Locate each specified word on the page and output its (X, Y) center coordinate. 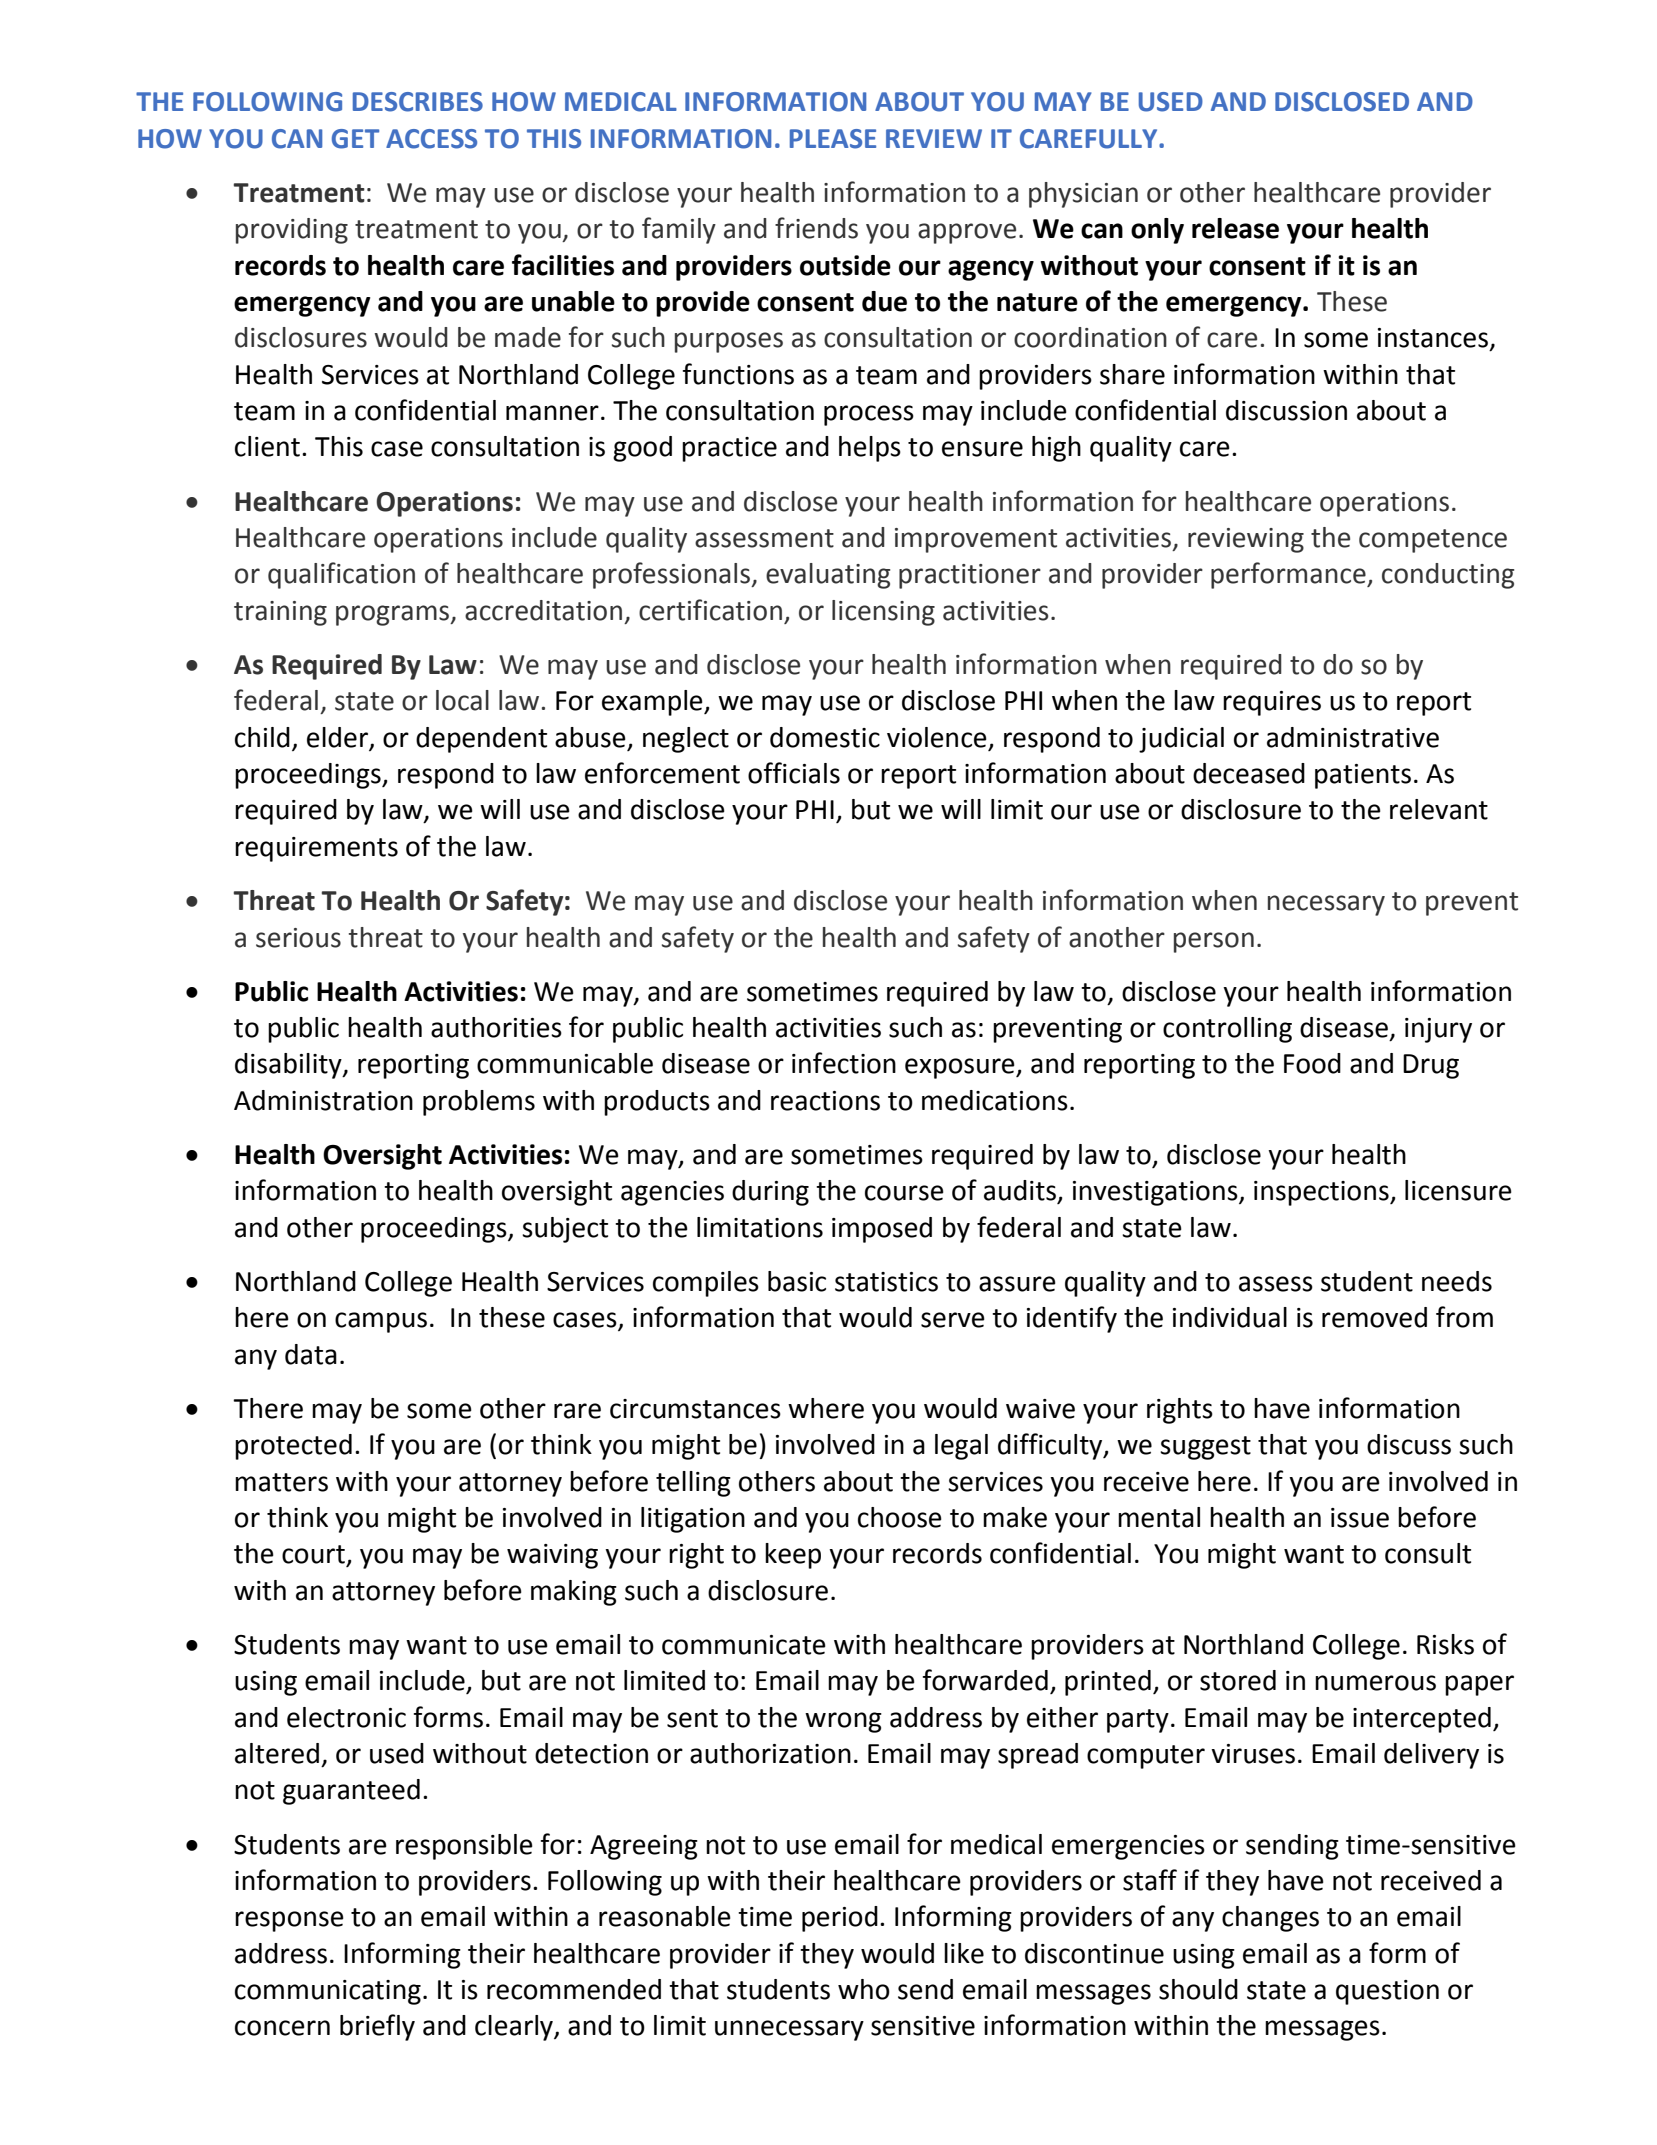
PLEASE (833, 139)
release (1235, 228)
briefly (377, 2027)
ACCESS (431, 139)
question (1387, 1992)
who (864, 1989)
